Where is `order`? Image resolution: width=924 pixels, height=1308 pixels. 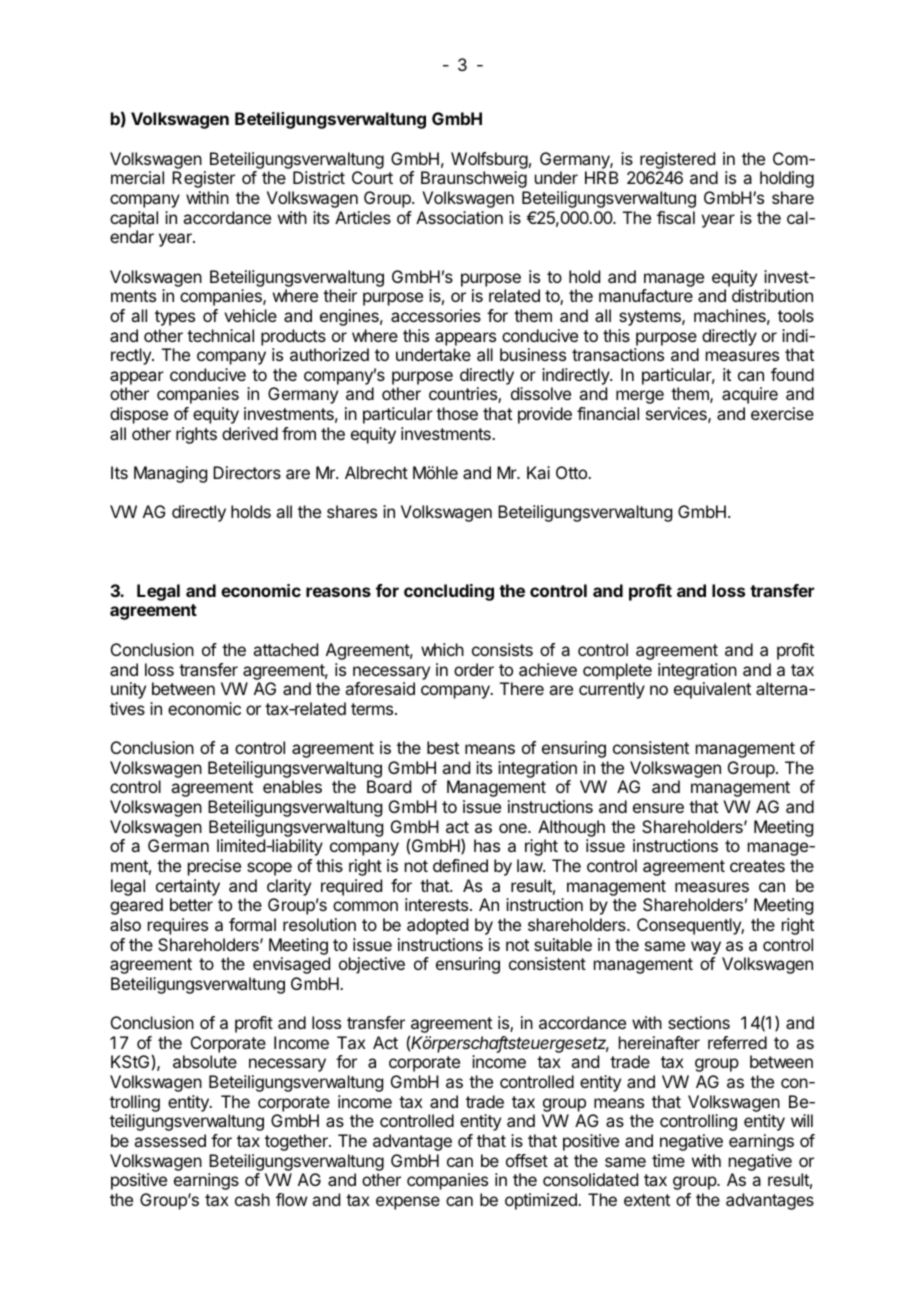 order is located at coordinates (474, 669).
